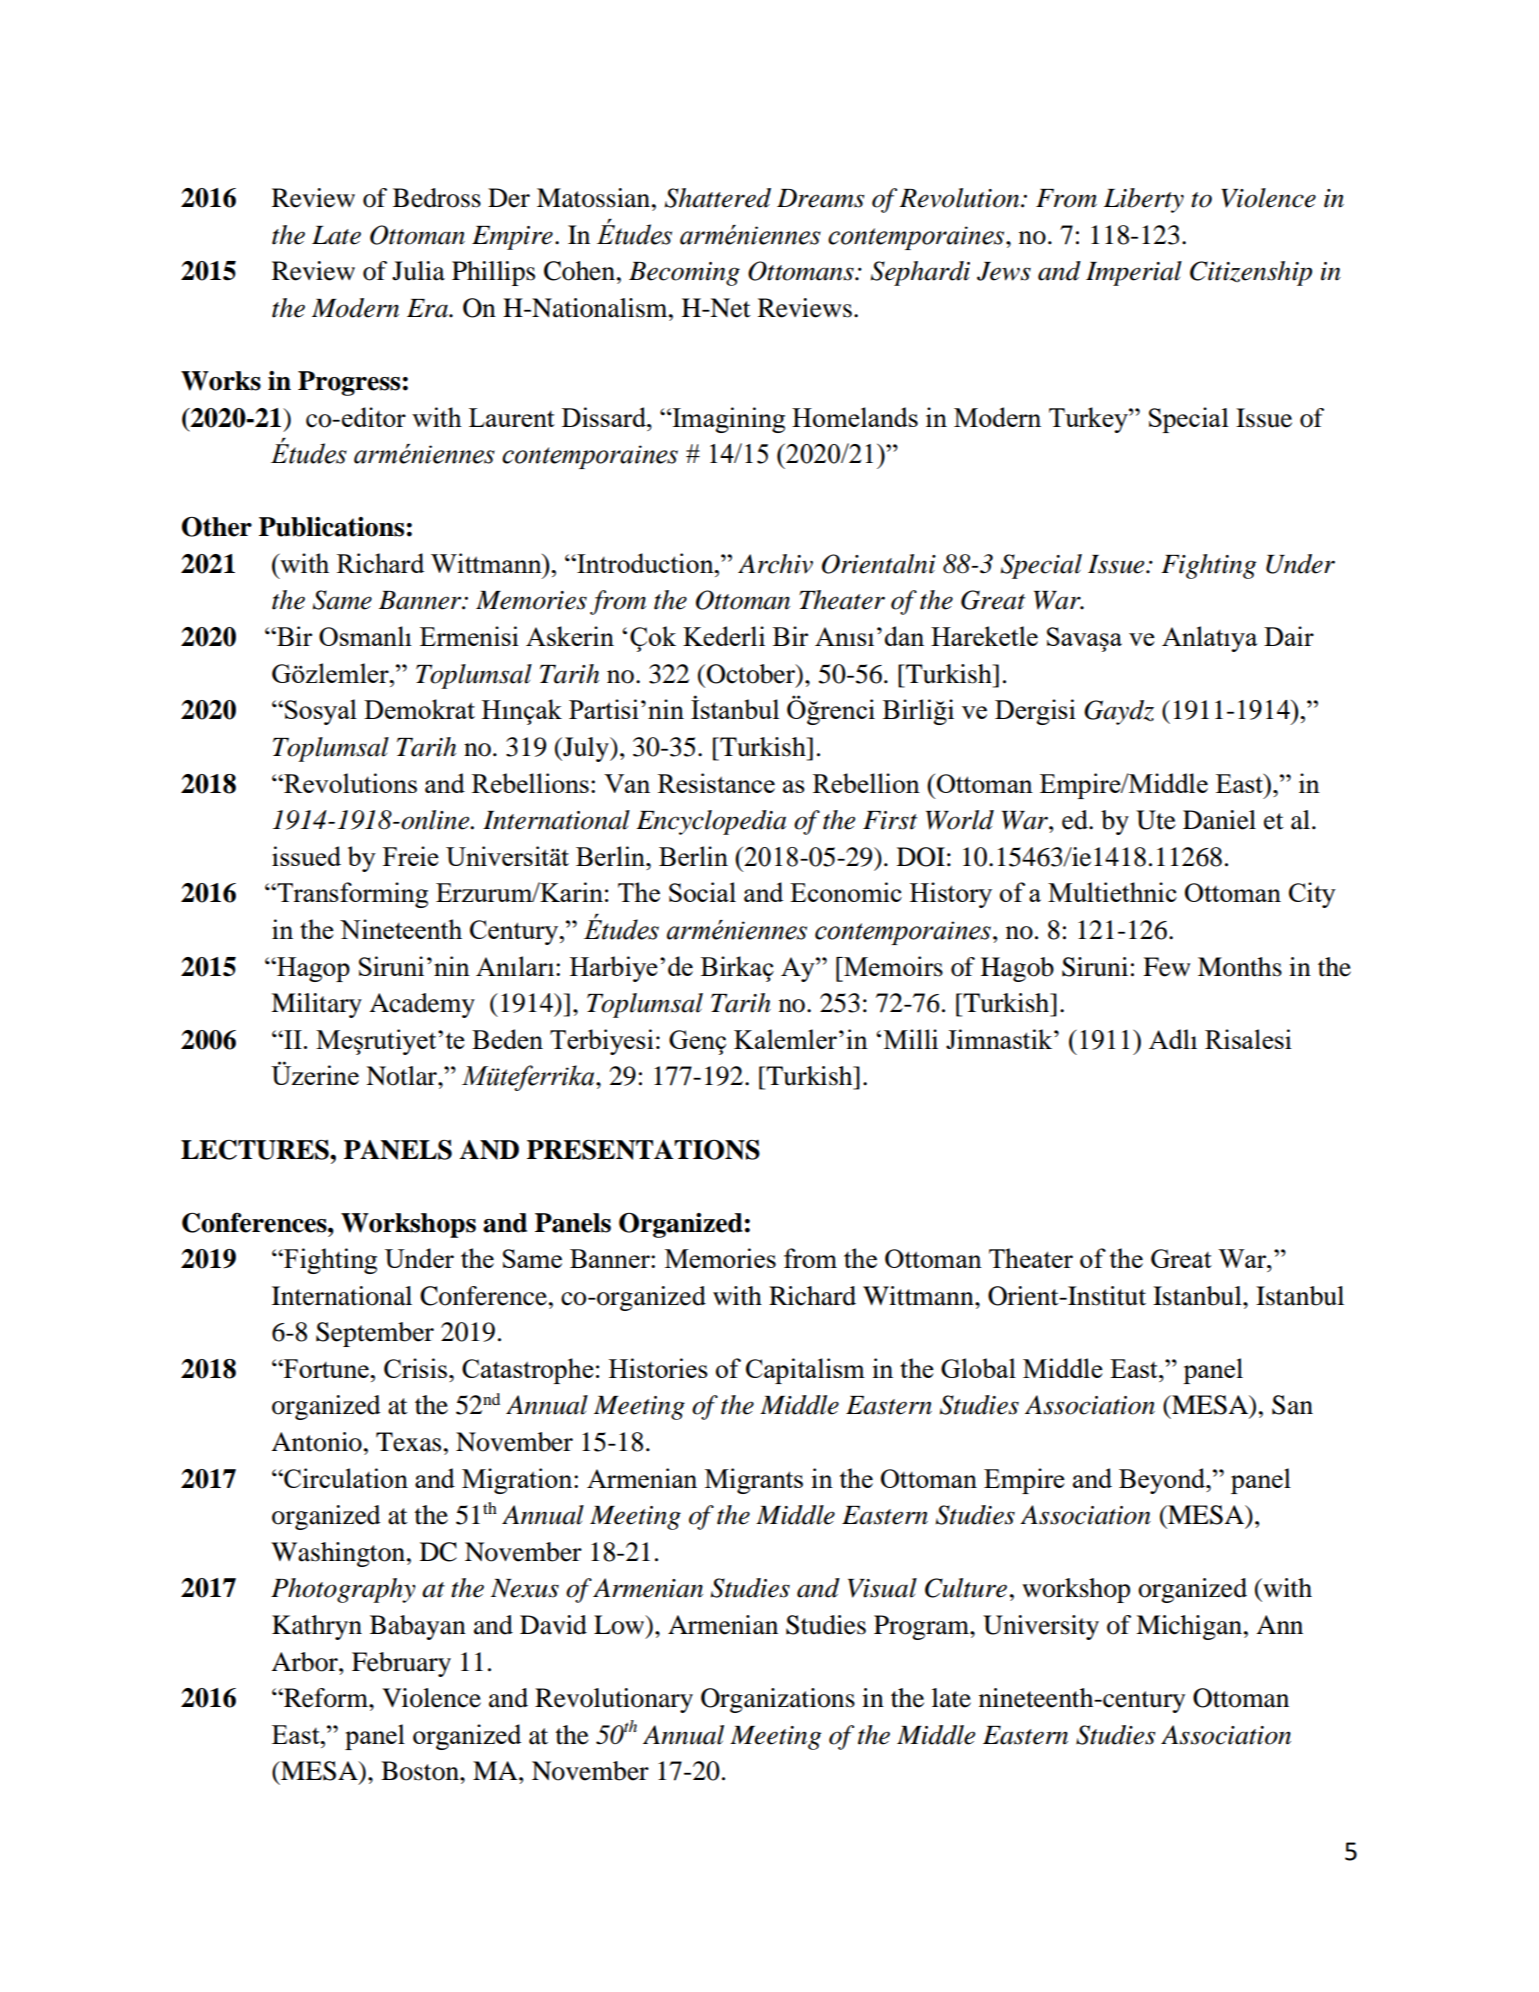  I want to click on Reform, so click(326, 1698).
